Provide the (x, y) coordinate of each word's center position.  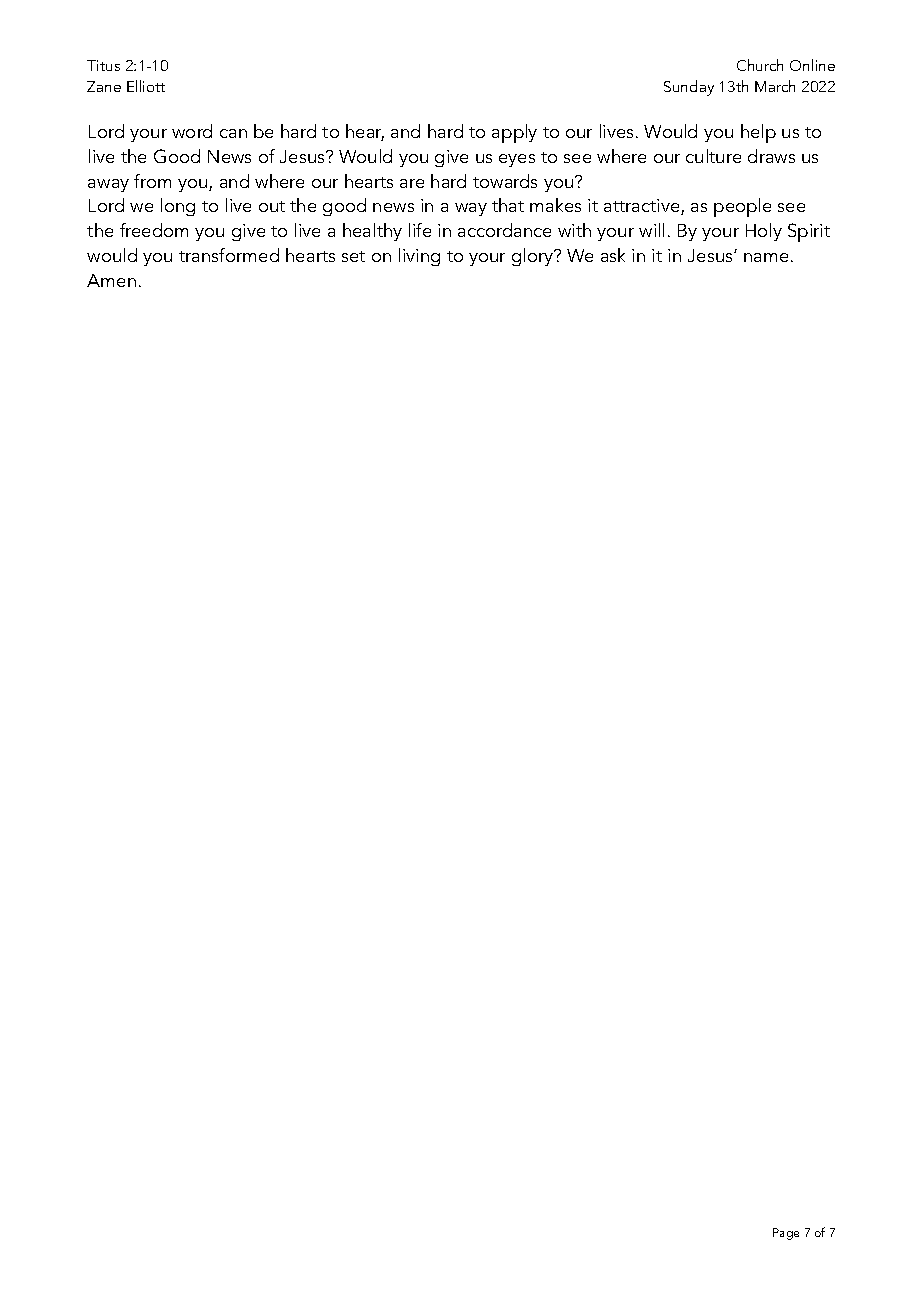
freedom (154, 230)
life (420, 230)
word (192, 131)
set (353, 256)
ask (613, 255)
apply (514, 133)
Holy (764, 232)
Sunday (689, 88)
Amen (111, 280)
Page (786, 1234)
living (419, 257)
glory (533, 257)
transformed (229, 255)
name (766, 257)
